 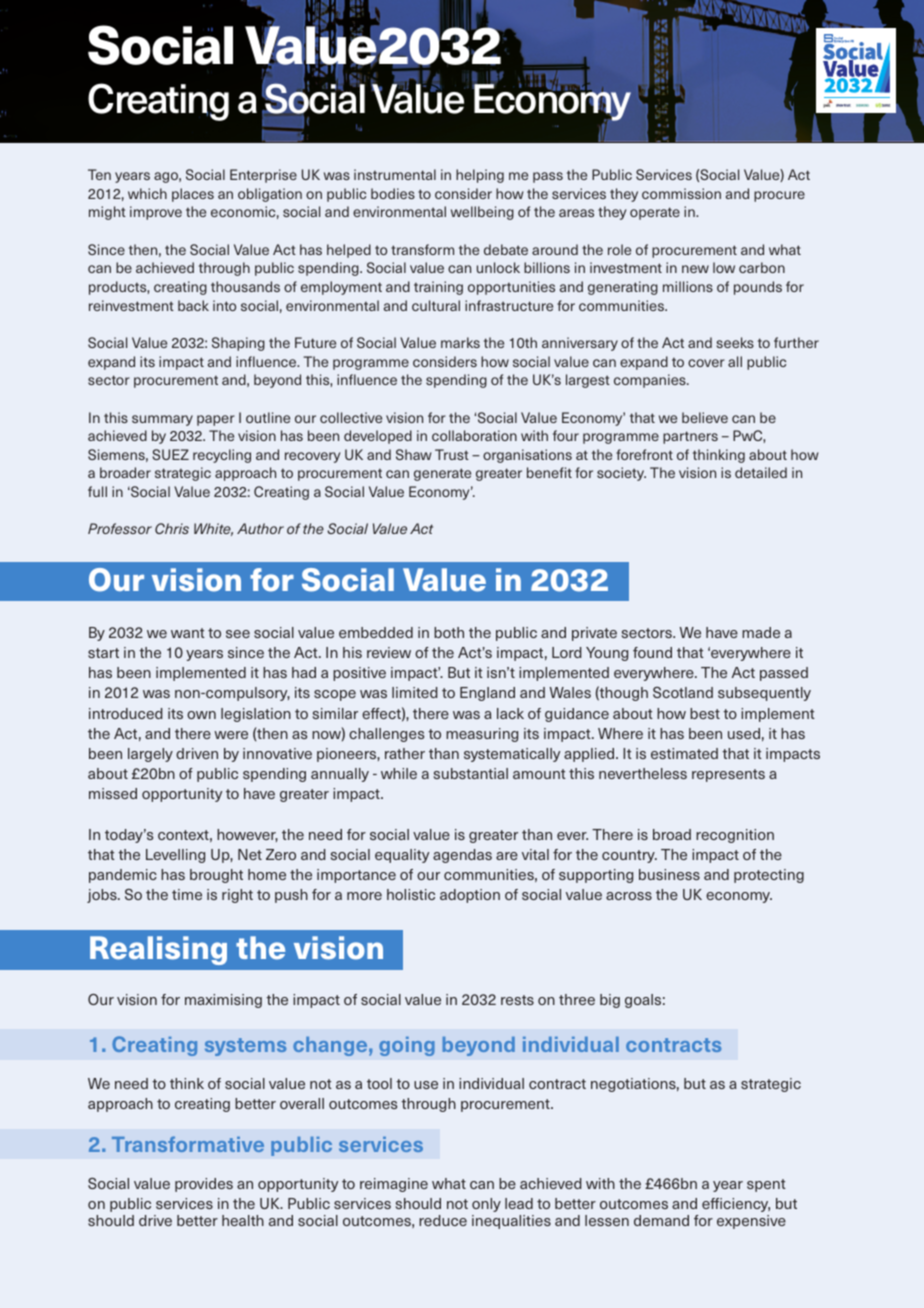 What do you see at coordinates (482, 213) in the document?
I see `wellbeing` at bounding box center [482, 213].
